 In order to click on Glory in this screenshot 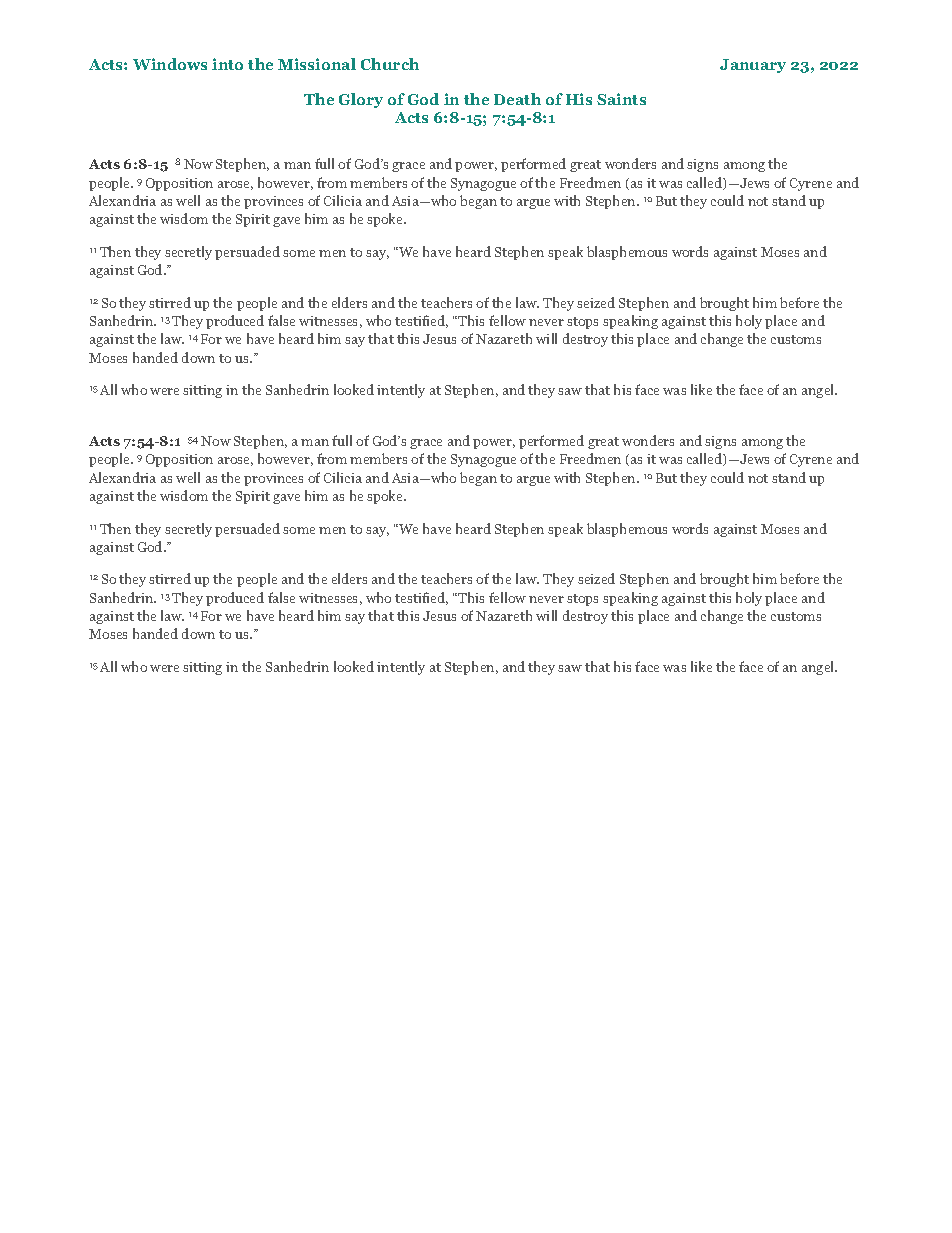, I will do `click(361, 100)`.
